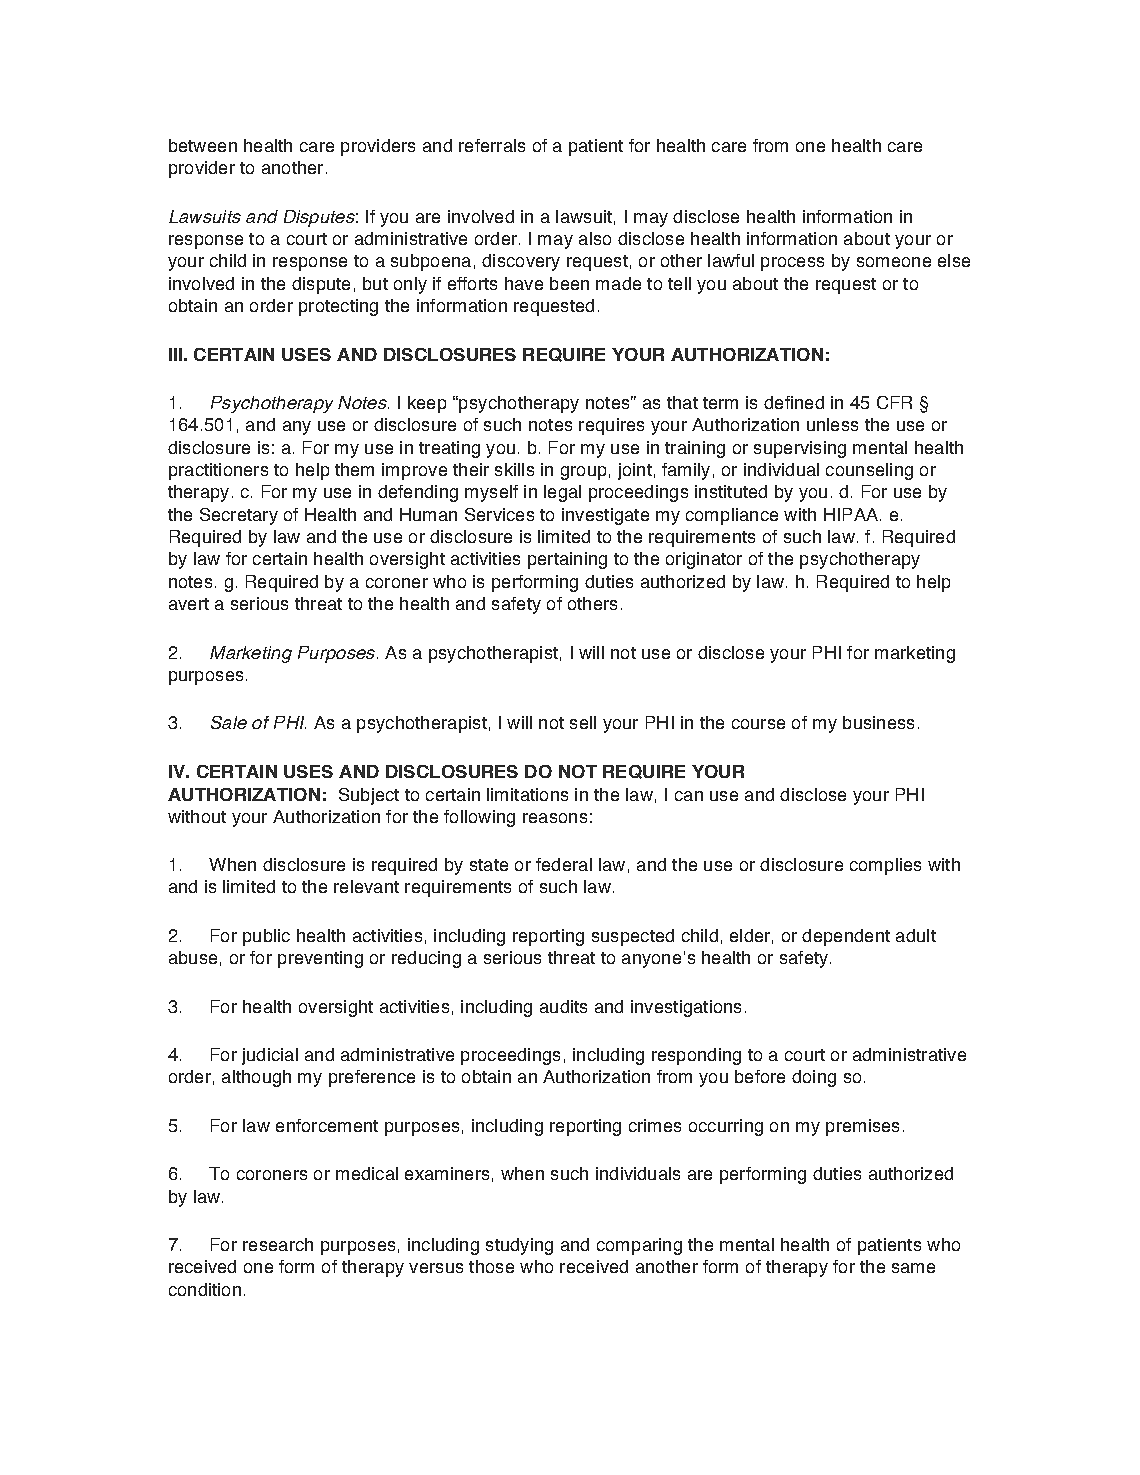 The image size is (1140, 1475). Describe the element at coordinates (563, 1006) in the image. I see `audits` at that location.
